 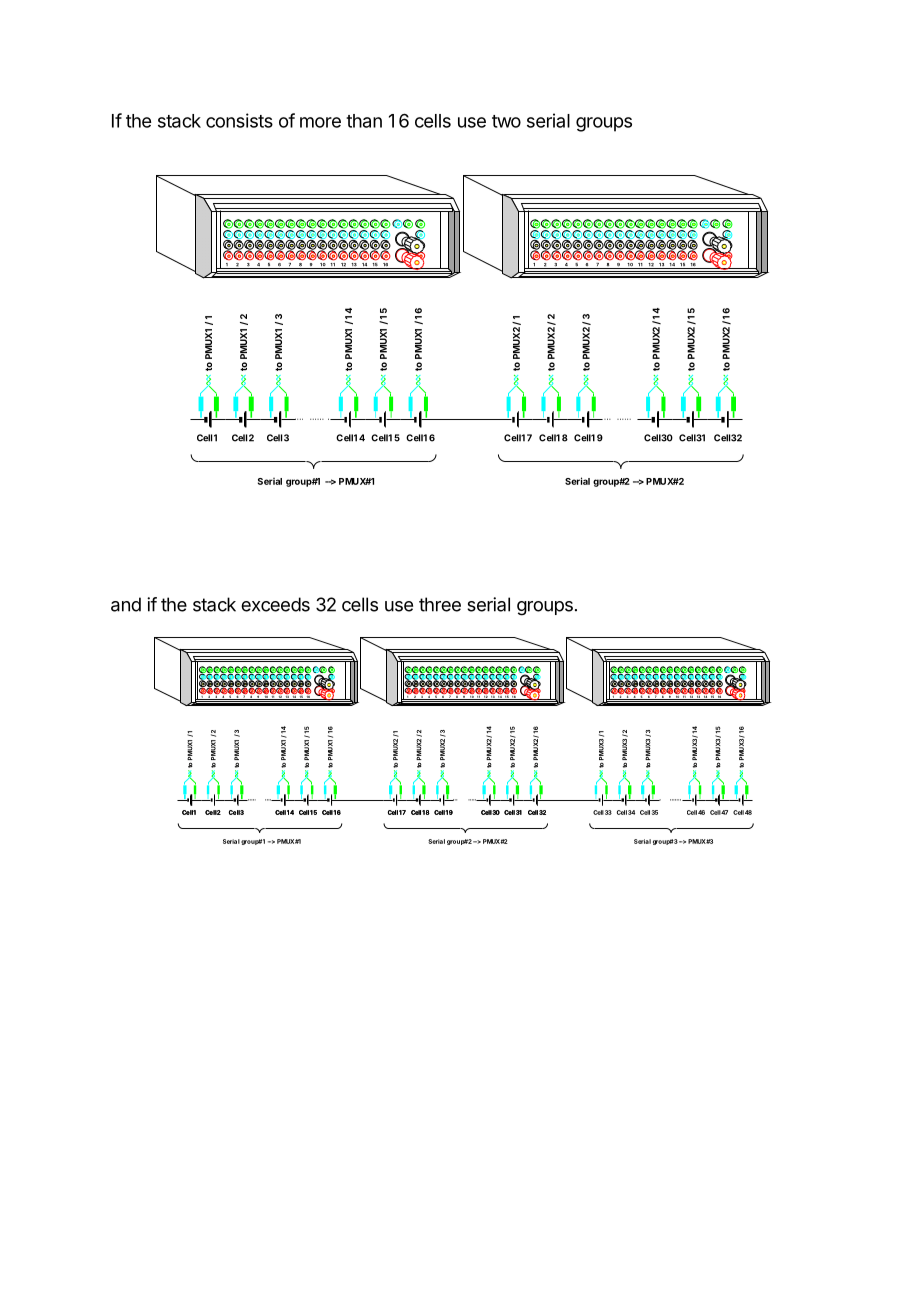 I want to click on three, so click(x=440, y=604).
